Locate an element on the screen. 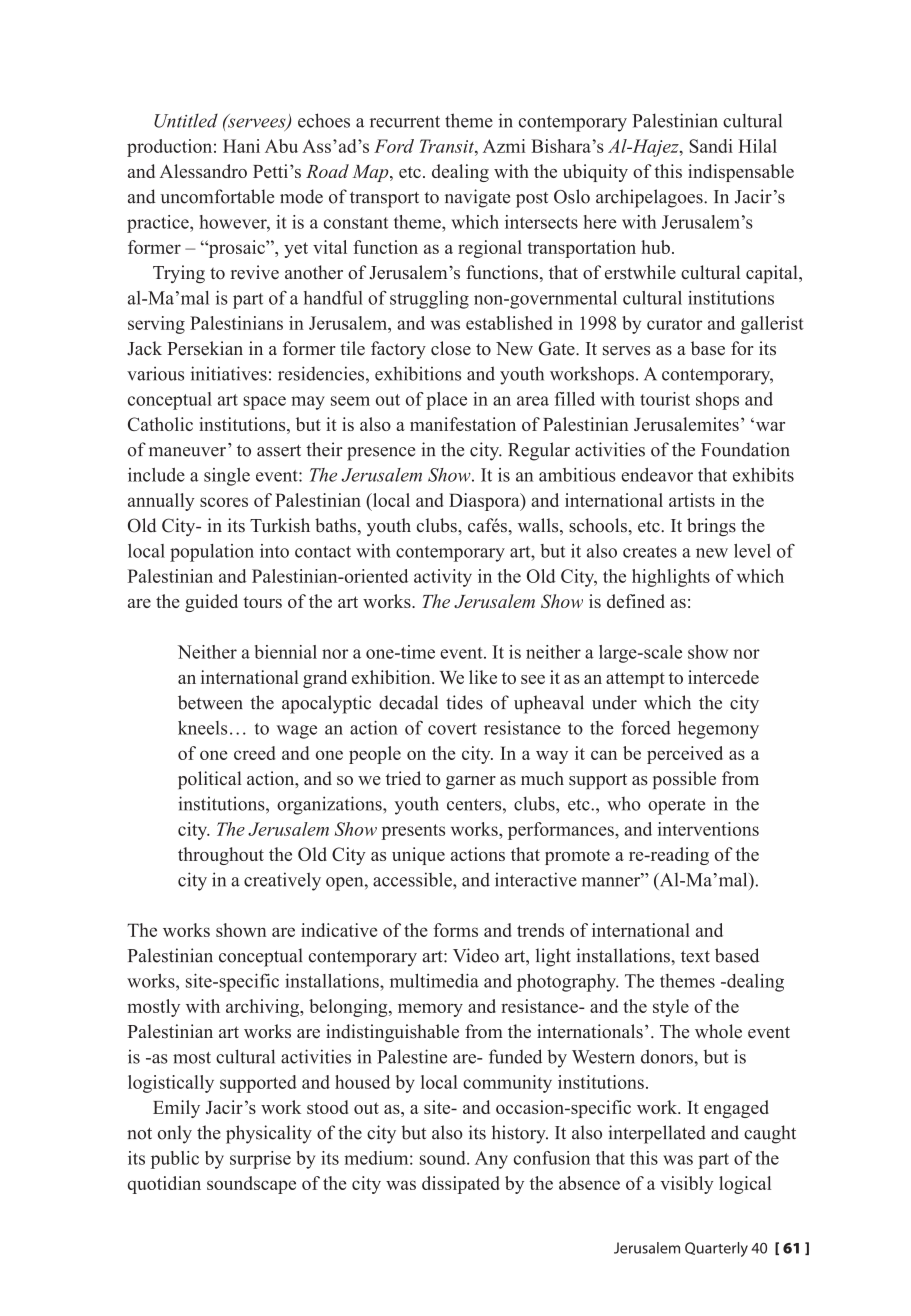  Diaspora is located at coordinates (485, 502).
